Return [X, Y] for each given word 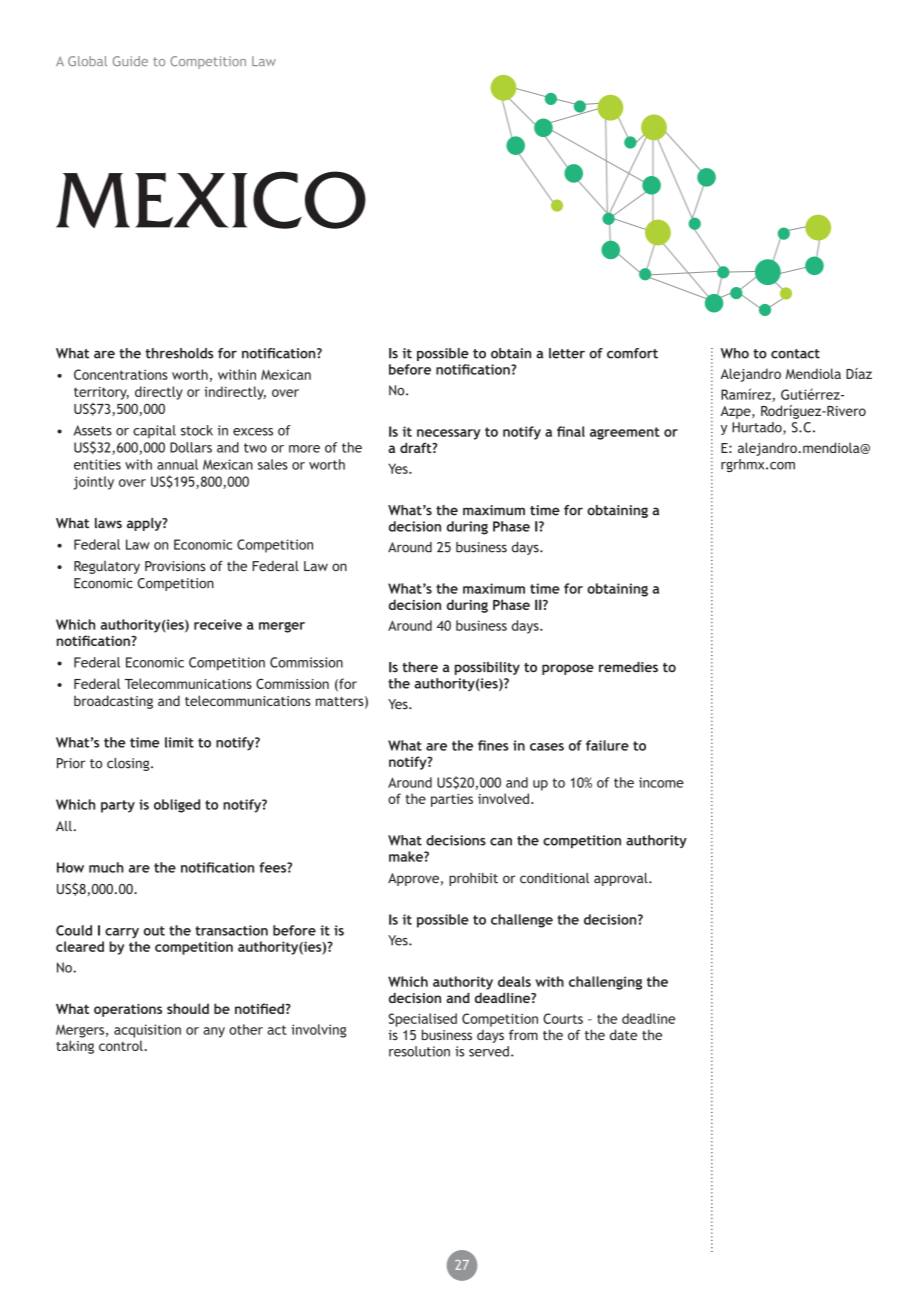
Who [735, 353]
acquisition [147, 1031]
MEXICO [211, 200]
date [623, 1034]
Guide [130, 61]
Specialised [423, 1020]
